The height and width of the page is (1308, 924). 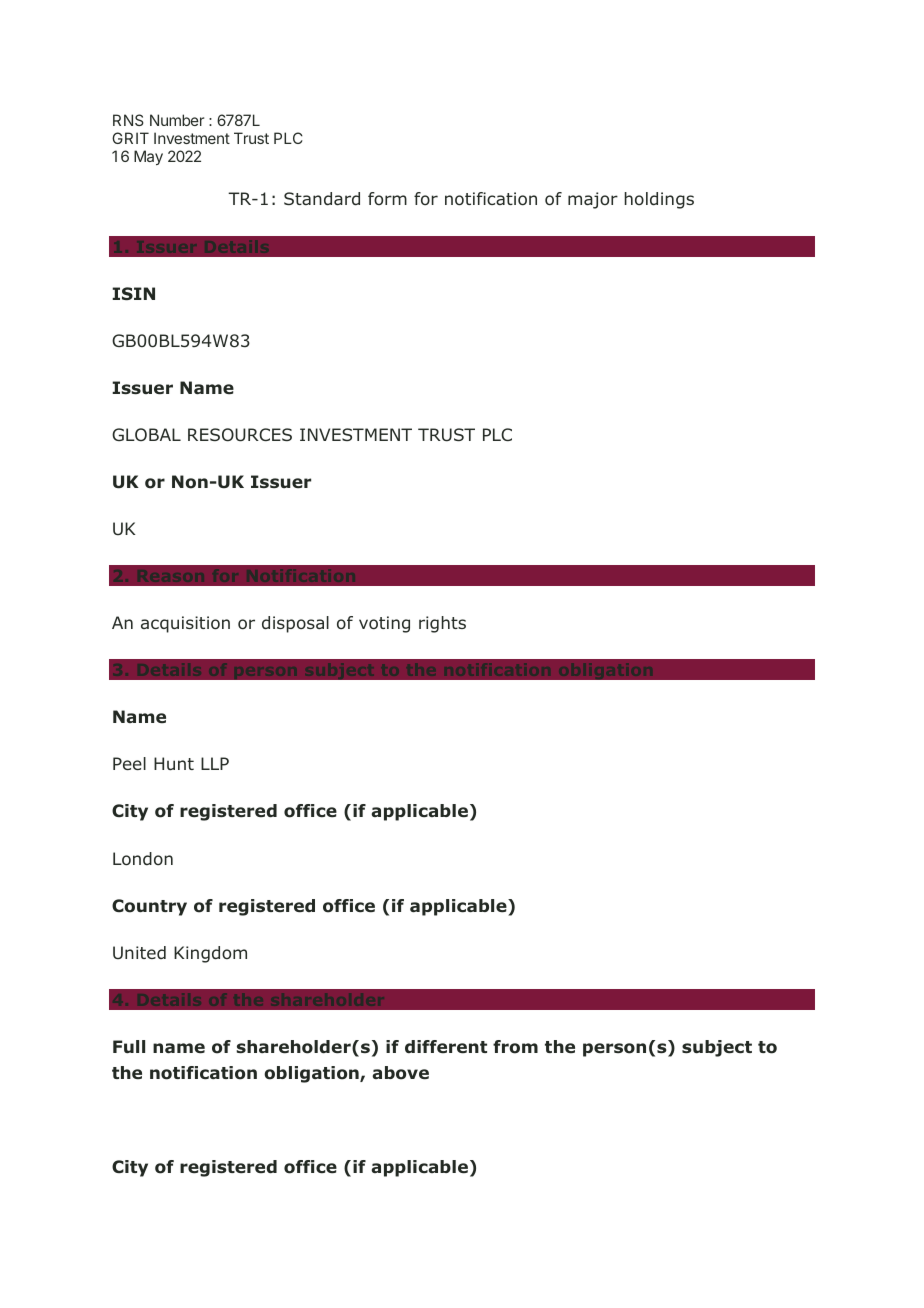 I want to click on acquisition, so click(x=185, y=624).
